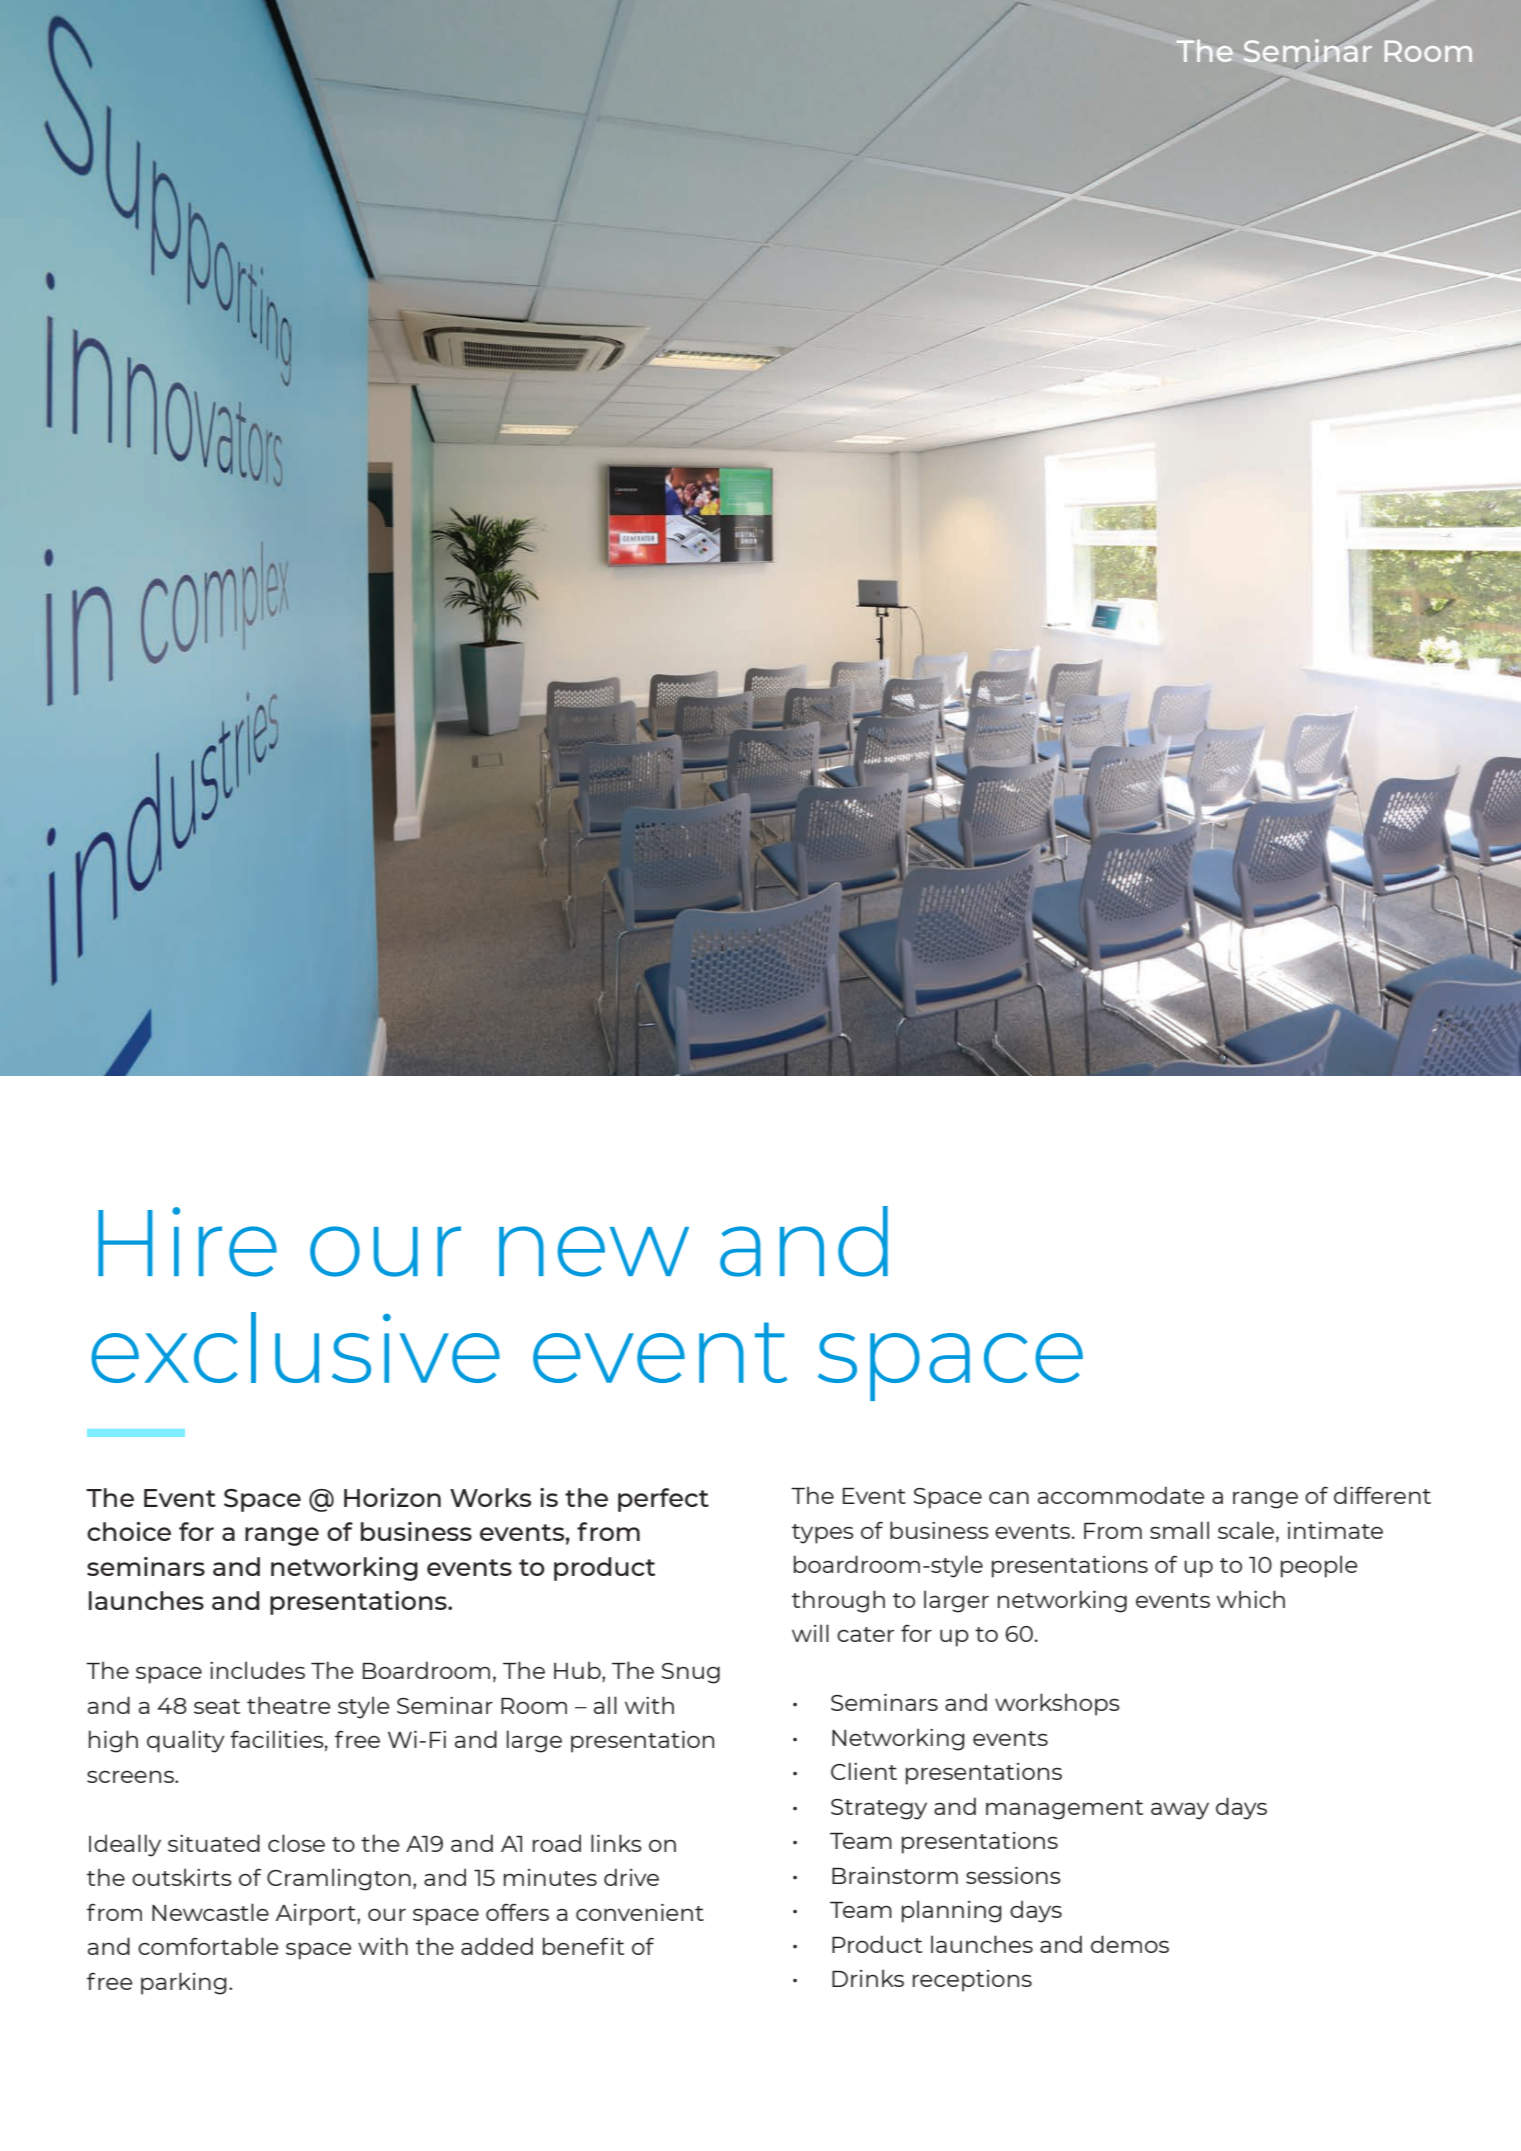 This screenshot has height=2151, width=1521. What do you see at coordinates (131, 1776) in the screenshot?
I see `screens` at bounding box center [131, 1776].
